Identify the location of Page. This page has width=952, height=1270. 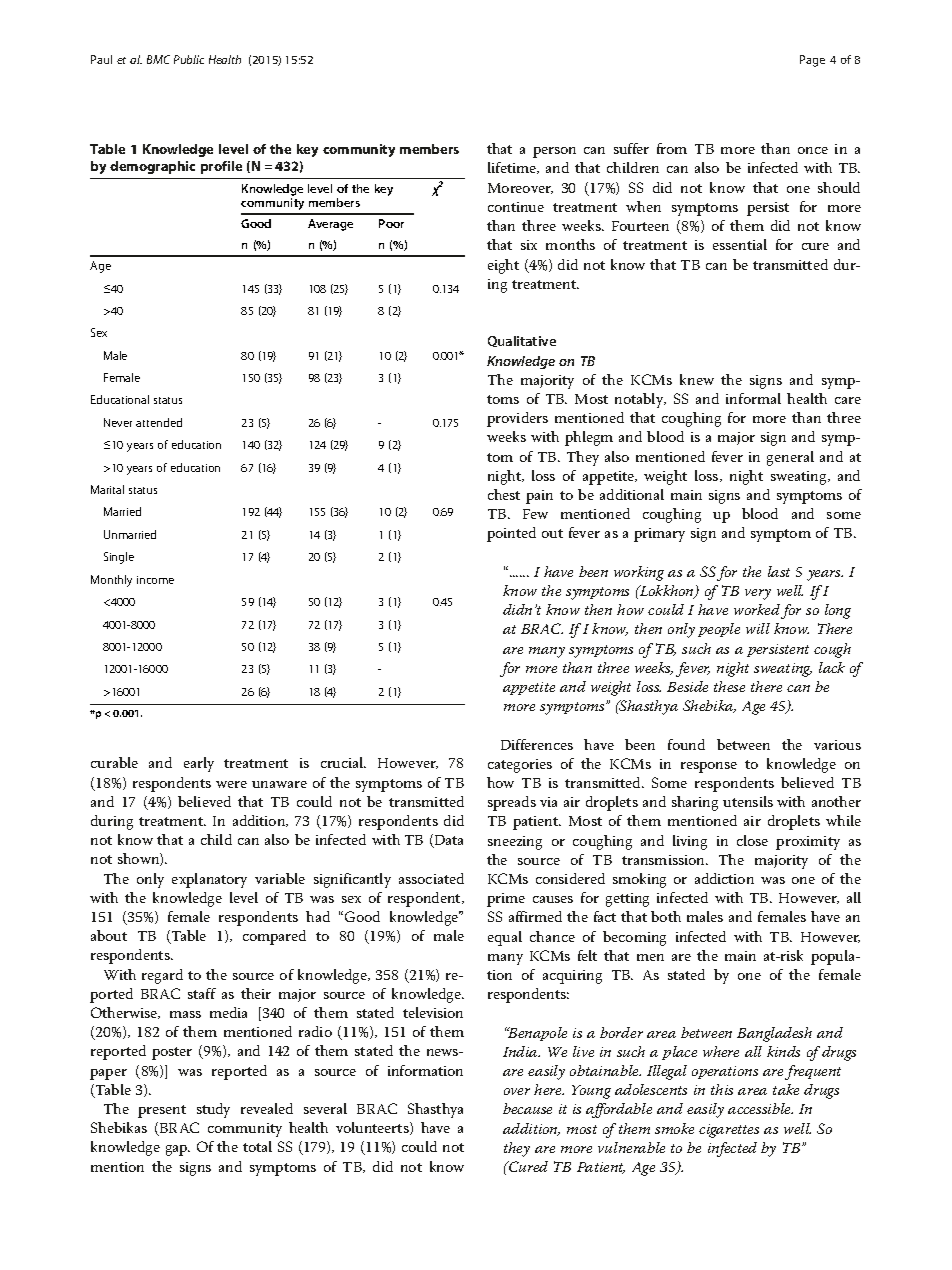
(812, 61).
